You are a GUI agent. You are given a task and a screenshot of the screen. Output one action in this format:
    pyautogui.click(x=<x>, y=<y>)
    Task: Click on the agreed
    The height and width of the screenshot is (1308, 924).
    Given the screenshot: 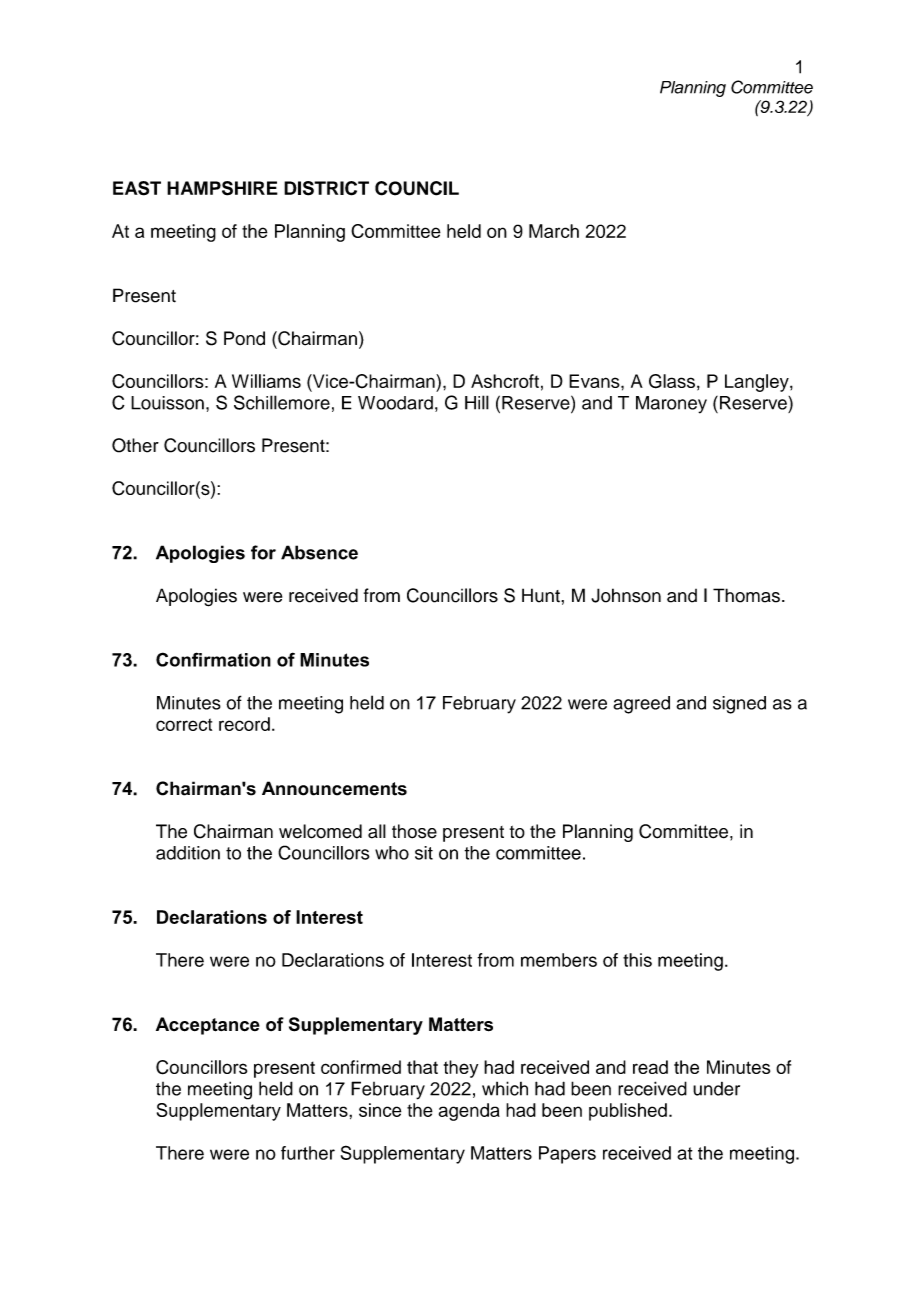 What is the action you would take?
    pyautogui.click(x=641, y=705)
